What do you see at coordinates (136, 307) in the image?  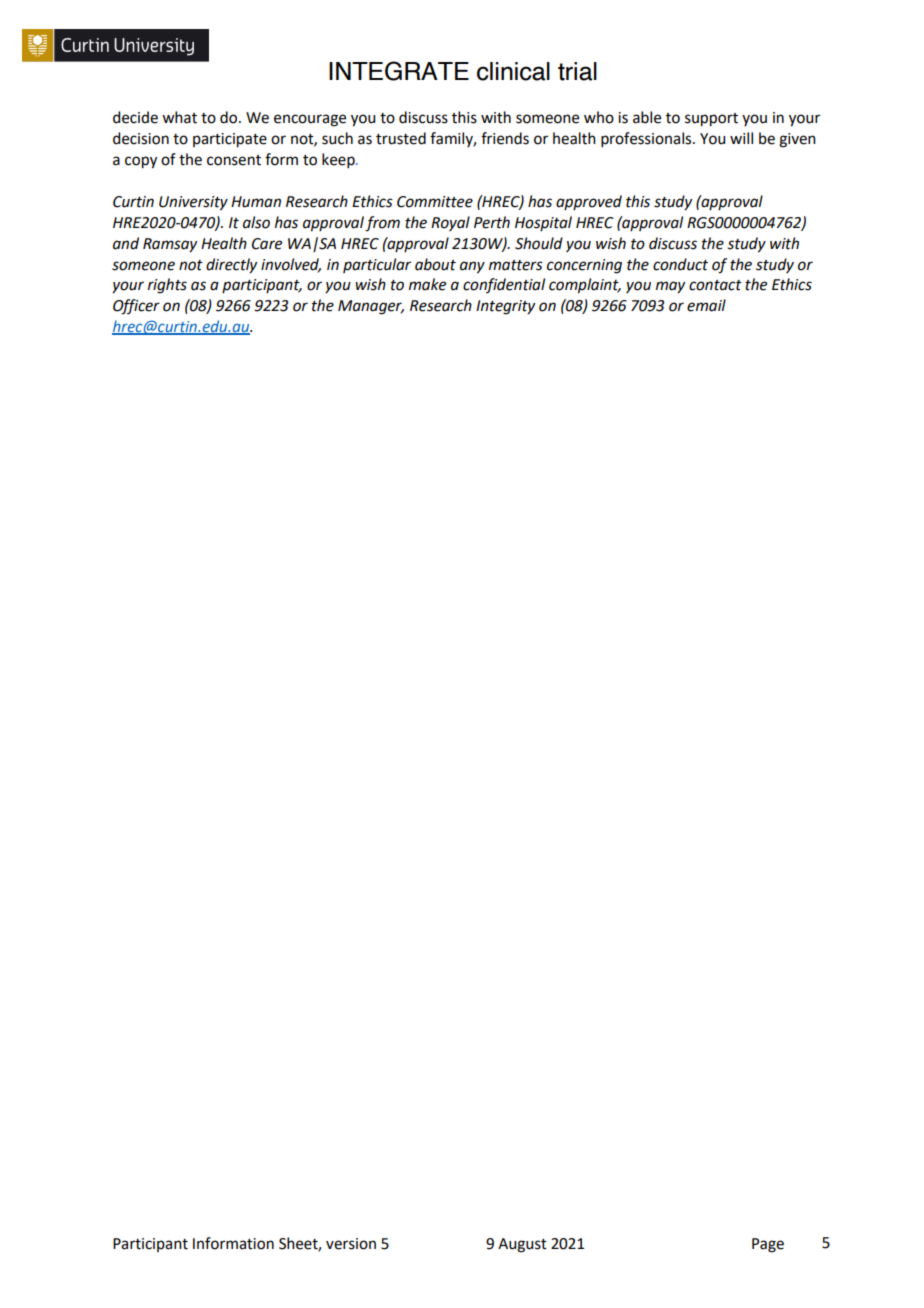 I see `Officer` at bounding box center [136, 307].
